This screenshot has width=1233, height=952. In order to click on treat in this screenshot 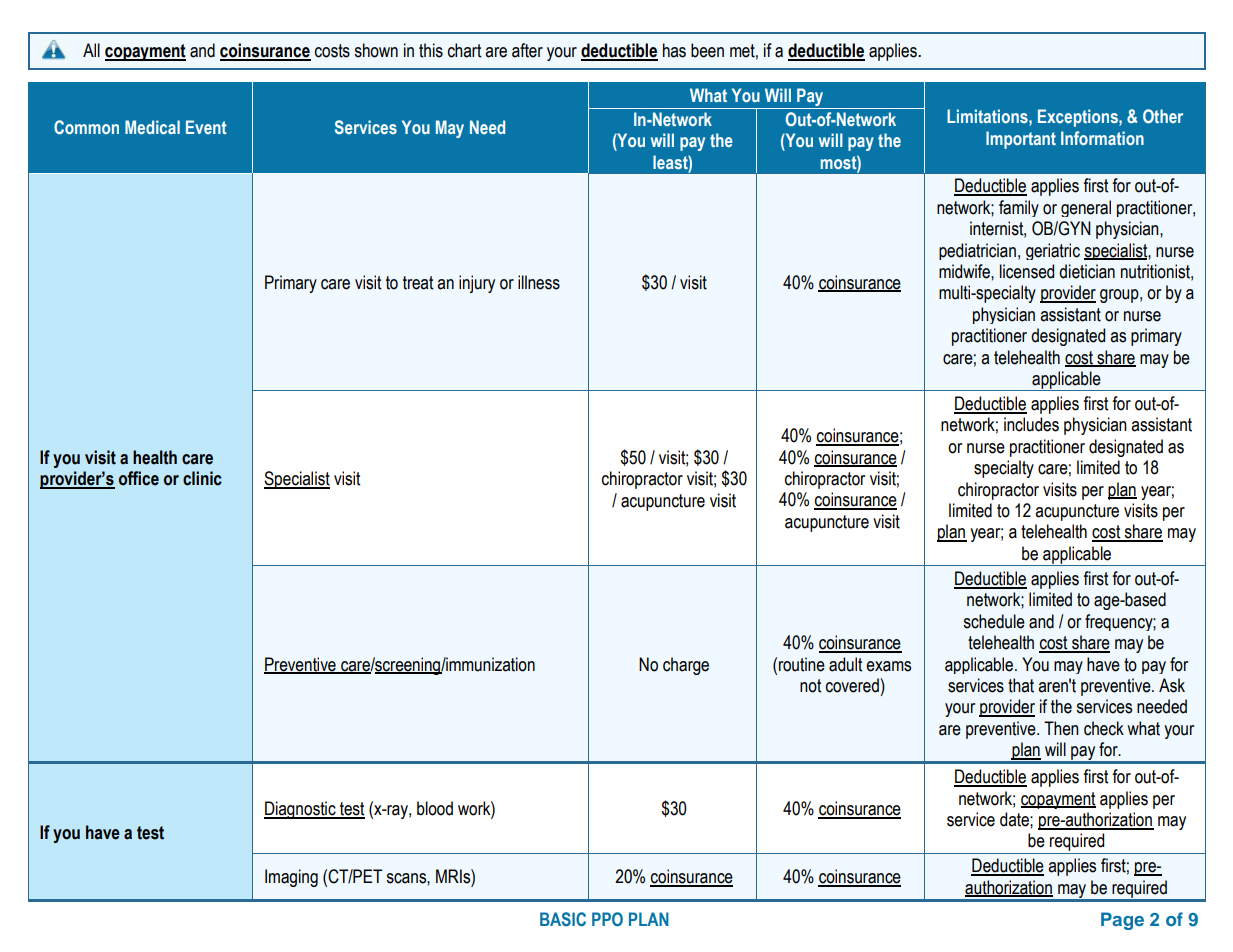, I will do `click(418, 283)`.
